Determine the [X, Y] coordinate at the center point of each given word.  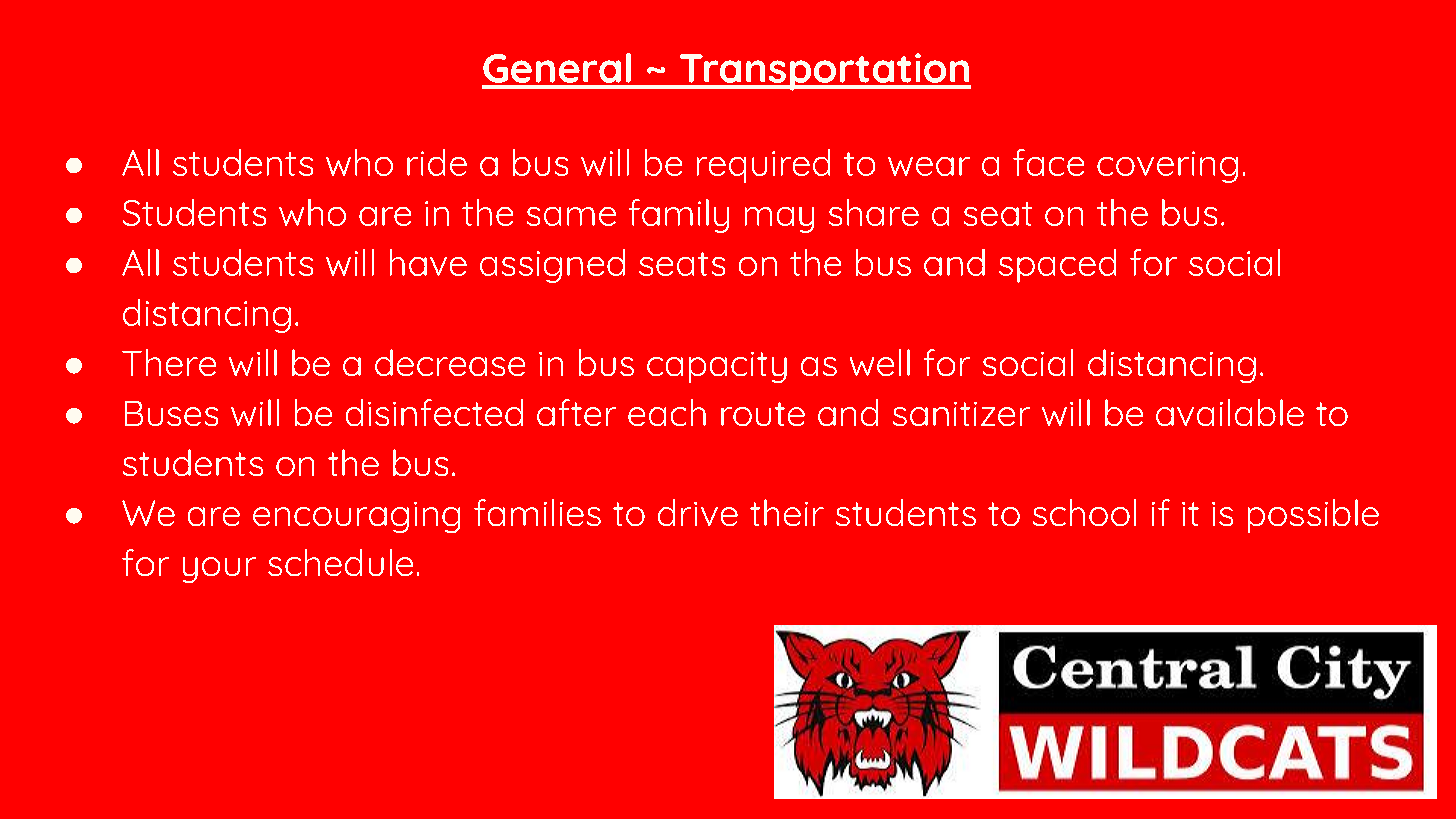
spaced [1057, 266]
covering [1167, 167]
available [1230, 412]
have [428, 262]
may [779, 220]
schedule [340, 562]
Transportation [824, 72]
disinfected [434, 412]
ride [437, 162]
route [763, 414]
